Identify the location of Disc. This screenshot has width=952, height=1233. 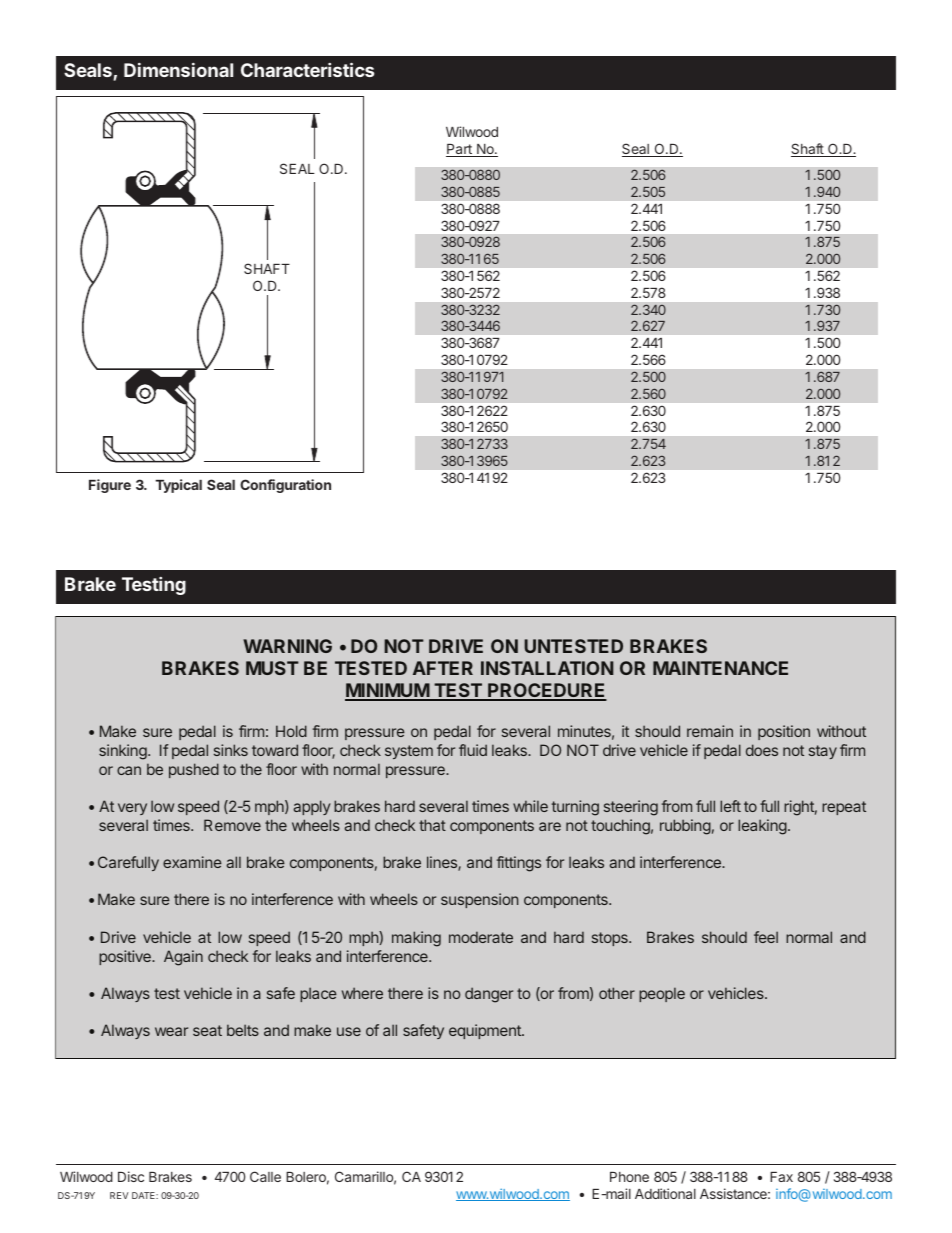
(131, 1176).
